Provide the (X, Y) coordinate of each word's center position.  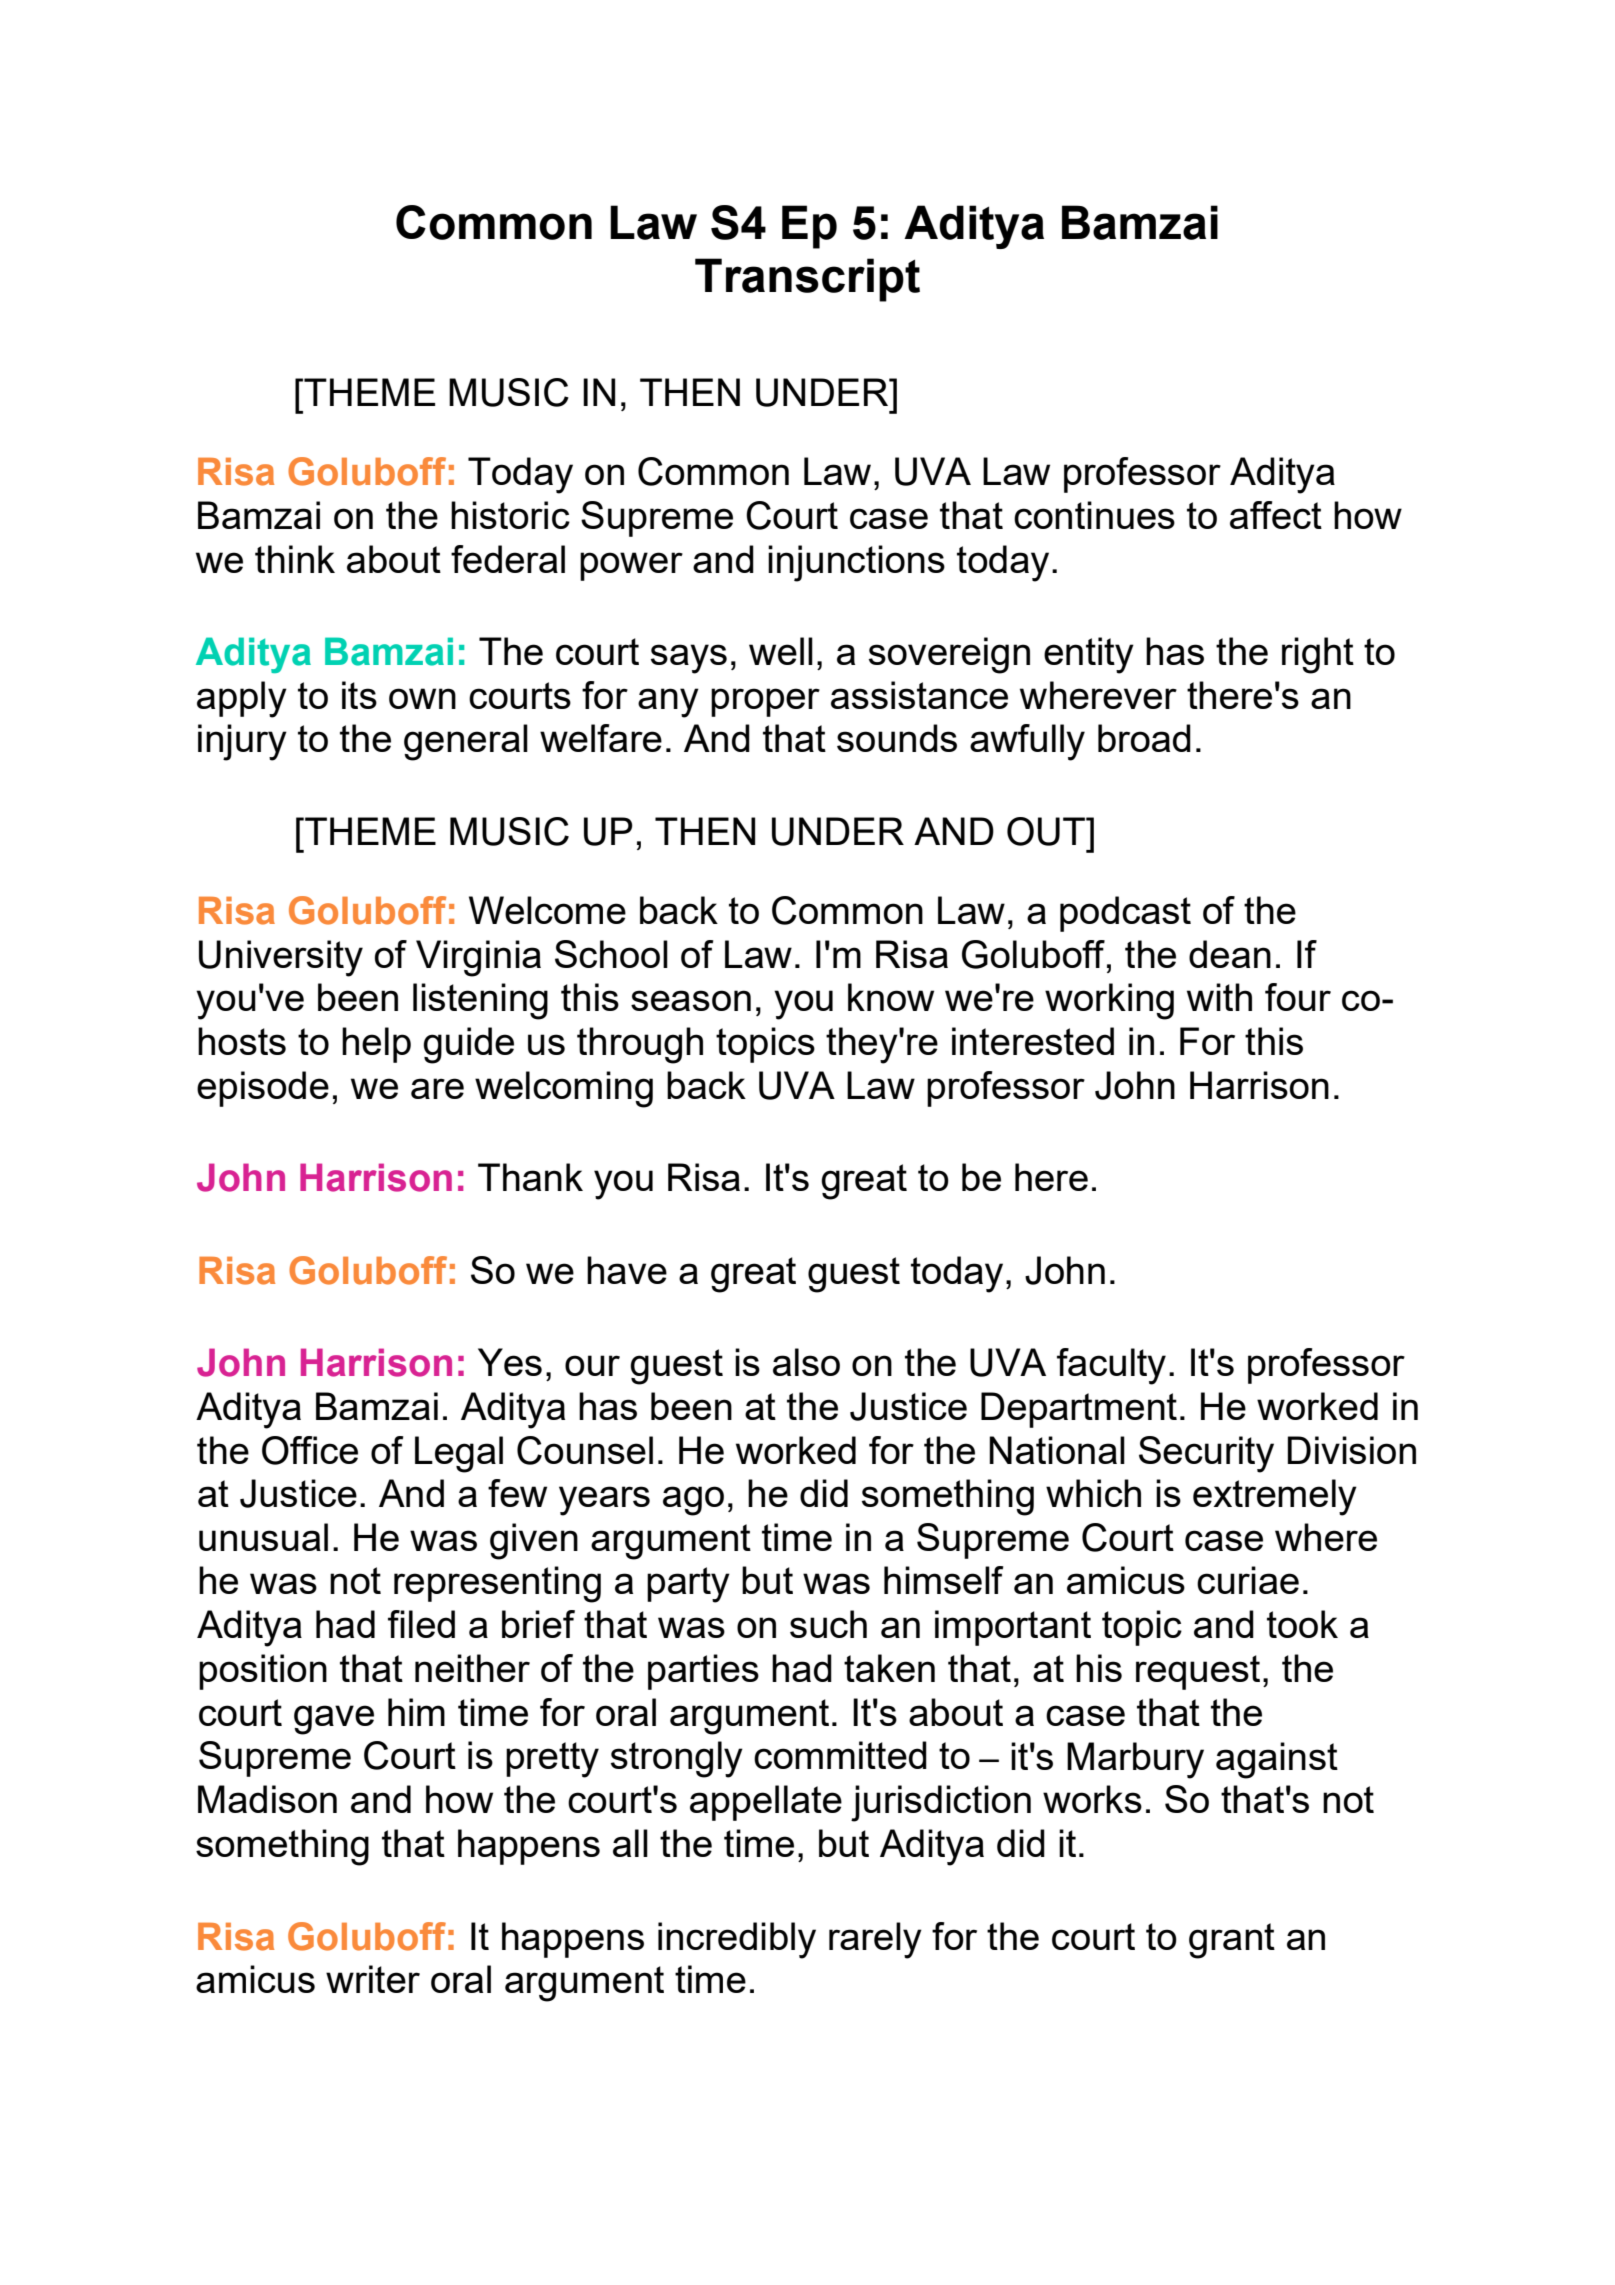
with (1219, 997)
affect (1276, 515)
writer (373, 1979)
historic (510, 515)
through (640, 1045)
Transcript (807, 280)
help (376, 1045)
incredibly (737, 1940)
